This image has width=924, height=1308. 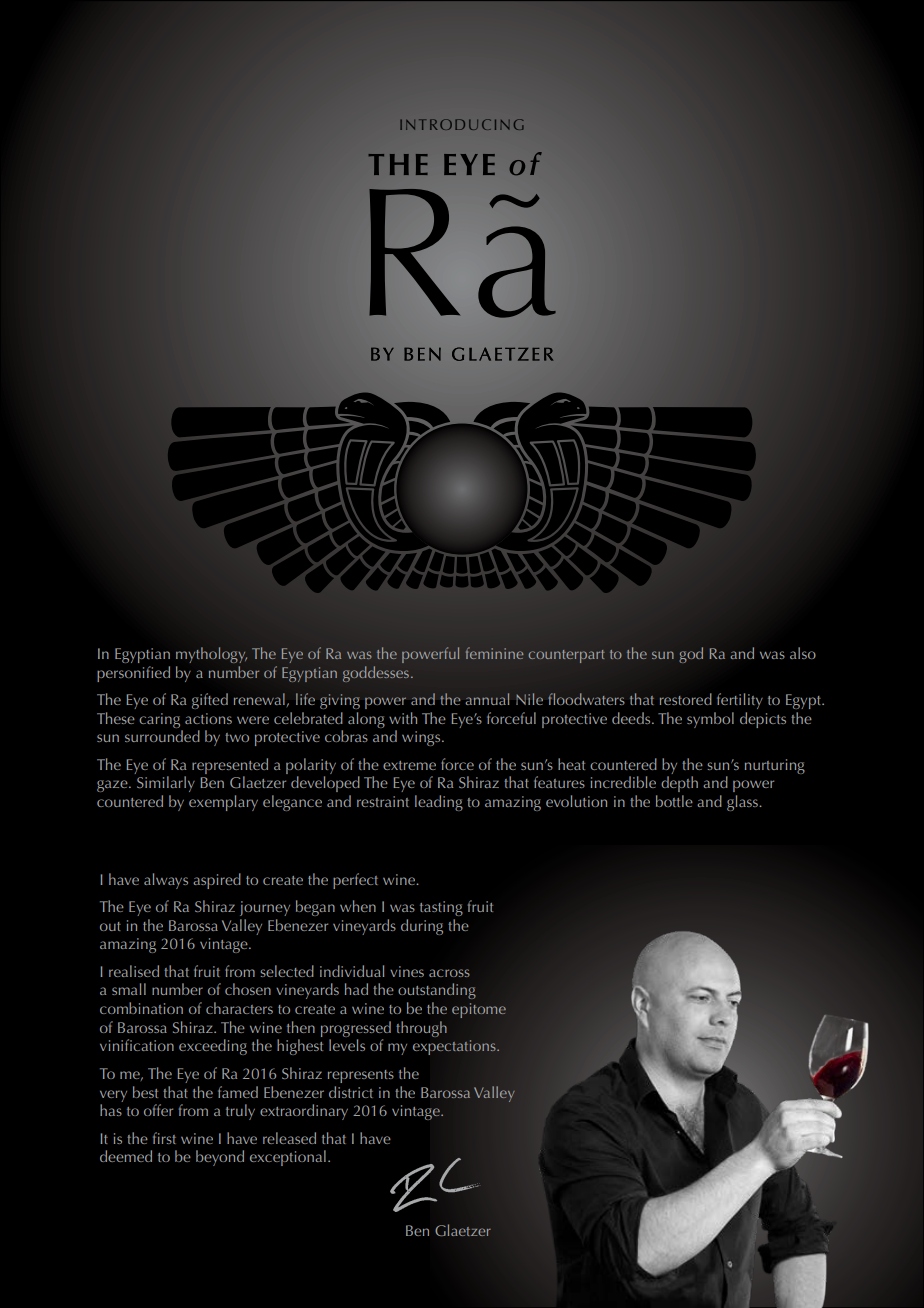 What do you see at coordinates (223, 803) in the image?
I see `exemplary` at bounding box center [223, 803].
